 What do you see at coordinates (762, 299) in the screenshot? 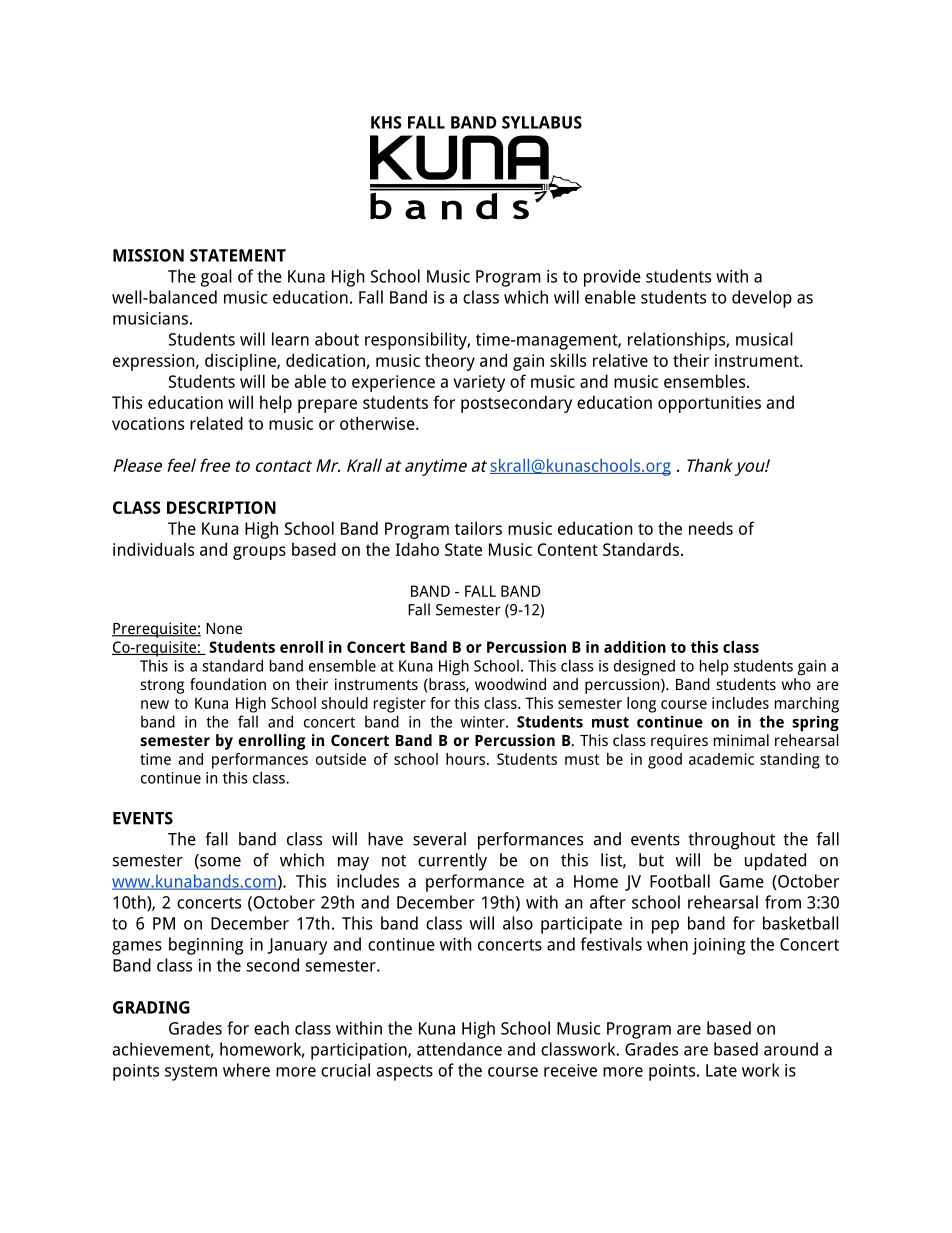
I see `develop` at bounding box center [762, 299].
